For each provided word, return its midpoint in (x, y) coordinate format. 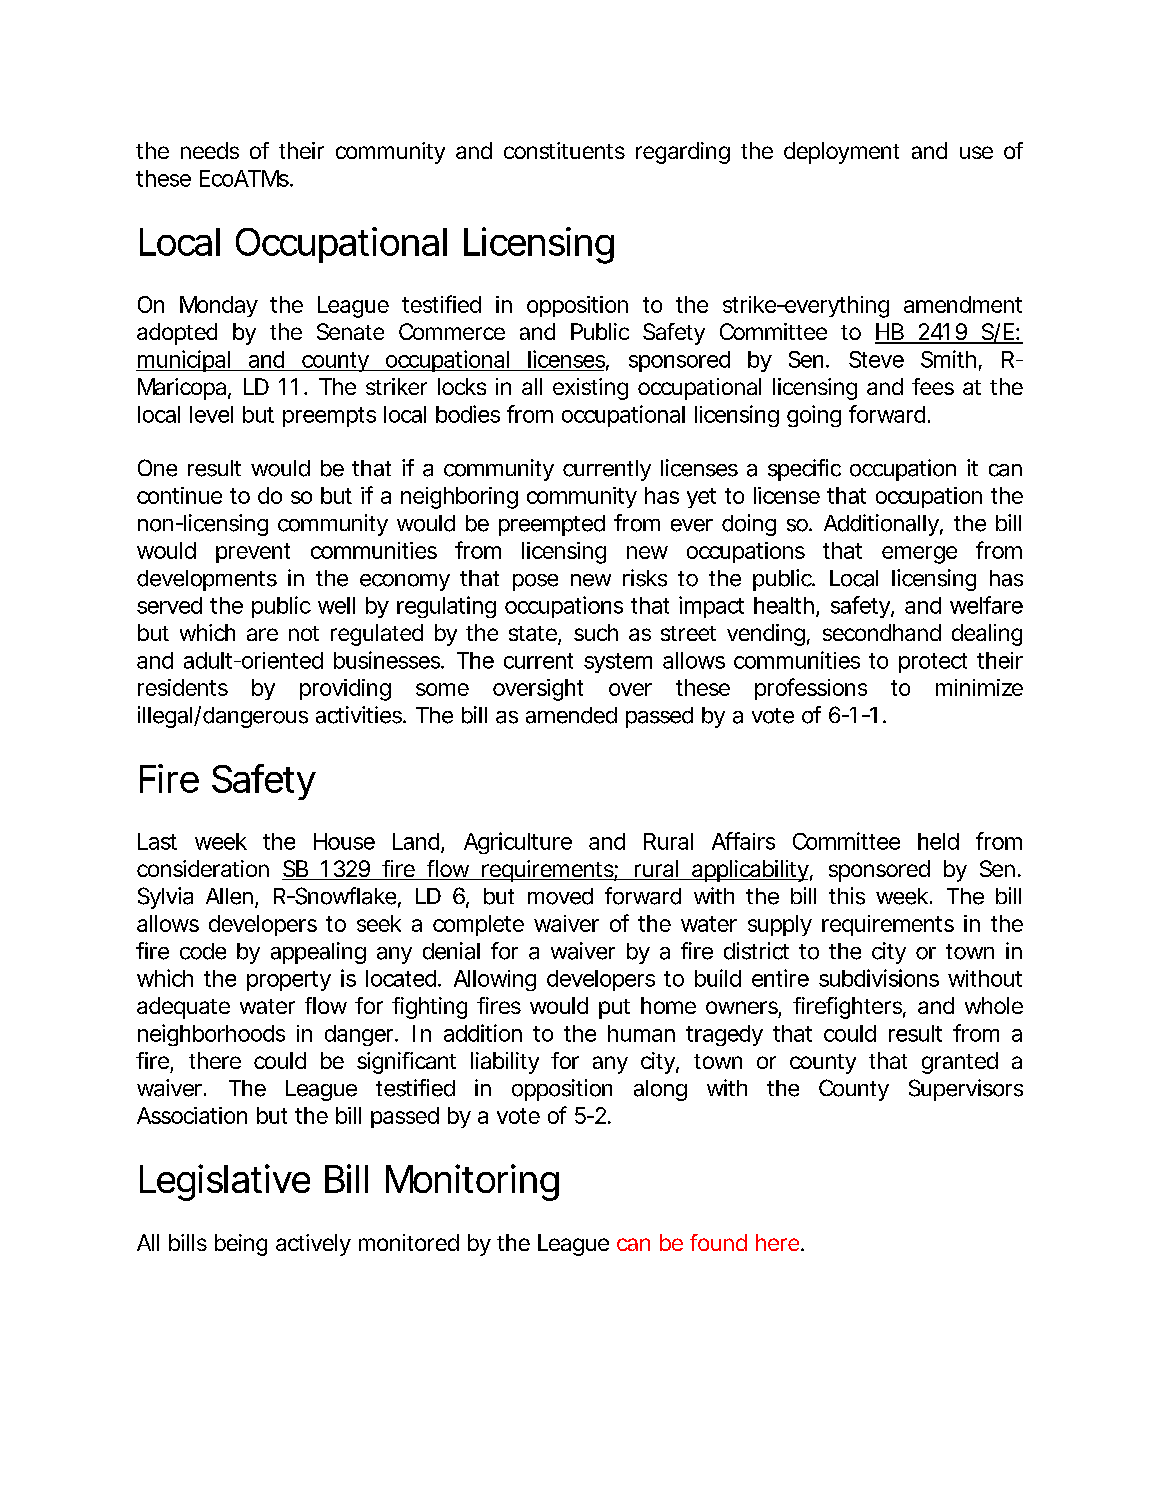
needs (210, 150)
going (814, 416)
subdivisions (879, 978)
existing (590, 389)
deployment (841, 153)
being (241, 1245)
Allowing (495, 980)
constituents (564, 150)
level (211, 414)
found (718, 1242)
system (618, 663)
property (289, 981)
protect (933, 663)
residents (183, 687)
